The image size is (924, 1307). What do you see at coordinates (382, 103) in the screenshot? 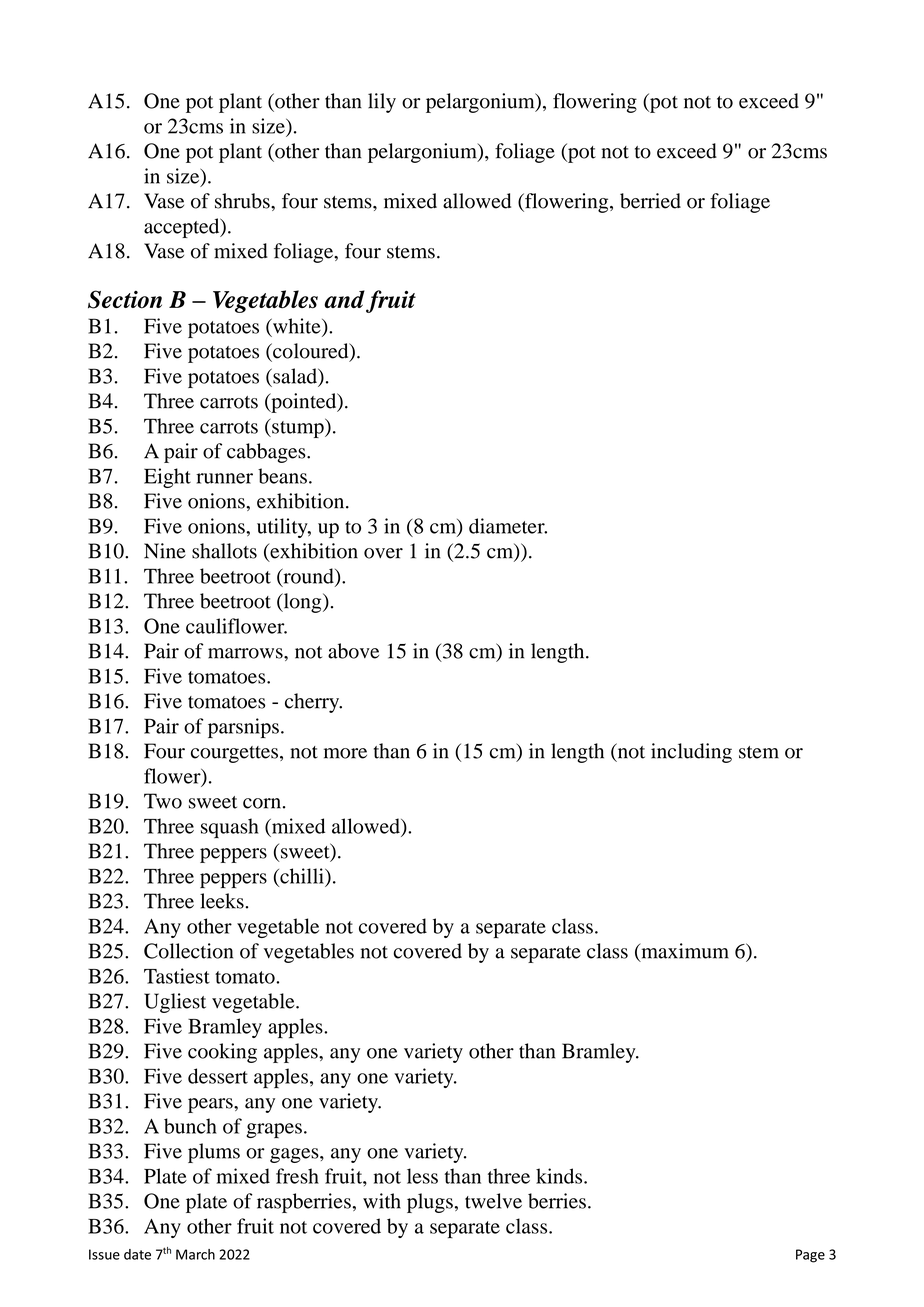
I see `lily` at bounding box center [382, 103].
